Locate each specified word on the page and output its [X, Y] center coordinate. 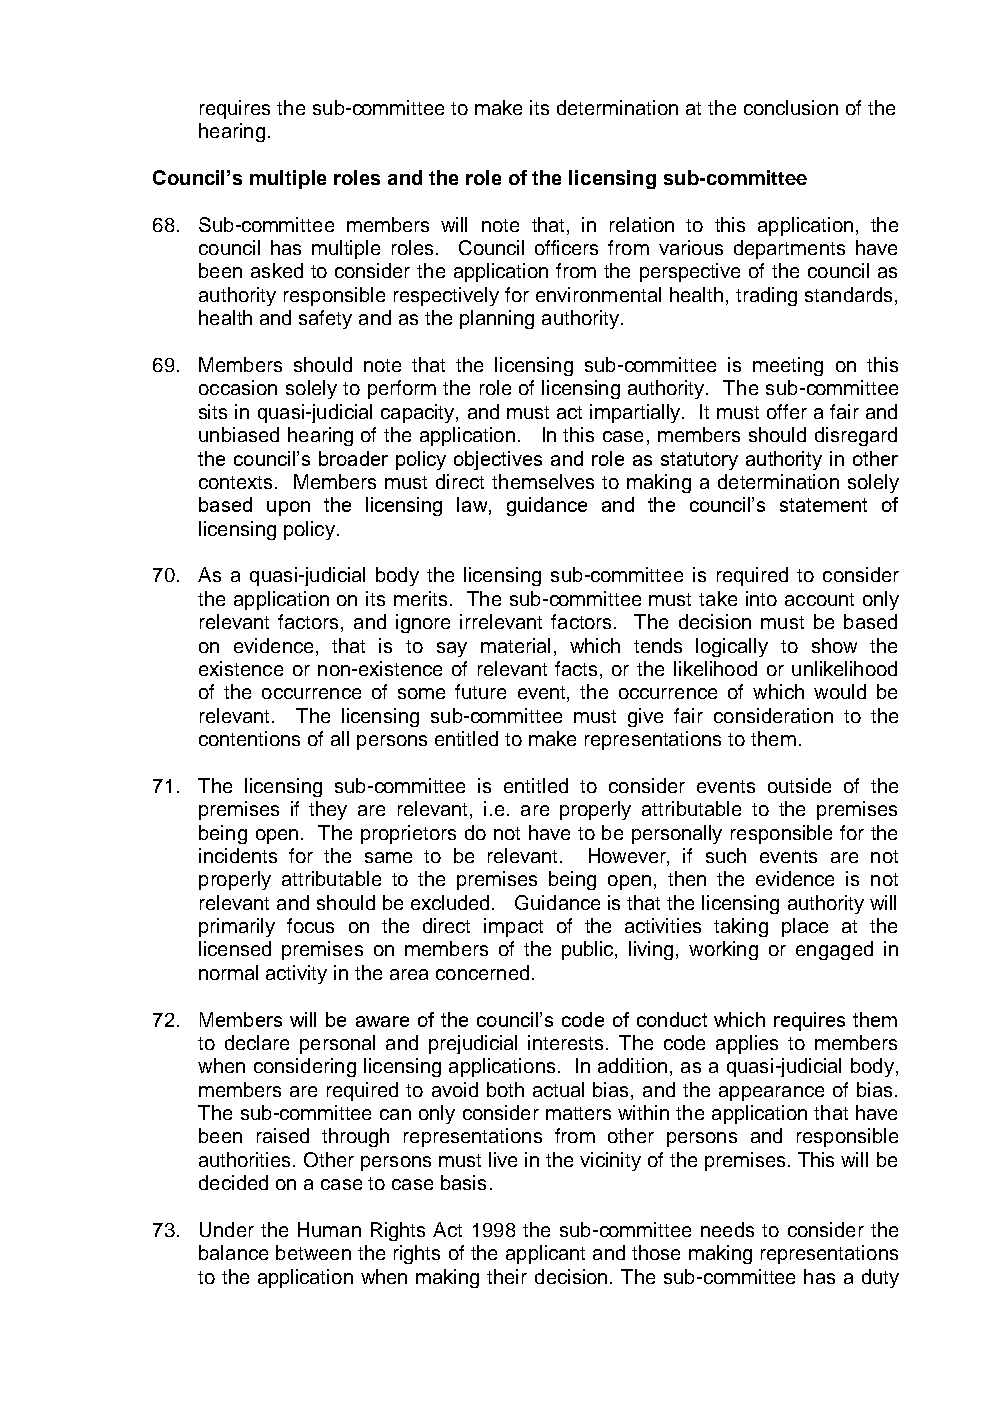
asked [277, 270]
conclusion [791, 107]
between [313, 1252]
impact [513, 927]
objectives [498, 460]
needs [727, 1229]
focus [310, 925]
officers [566, 247]
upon [288, 508]
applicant [545, 1254]
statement [823, 505]
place [805, 927]
